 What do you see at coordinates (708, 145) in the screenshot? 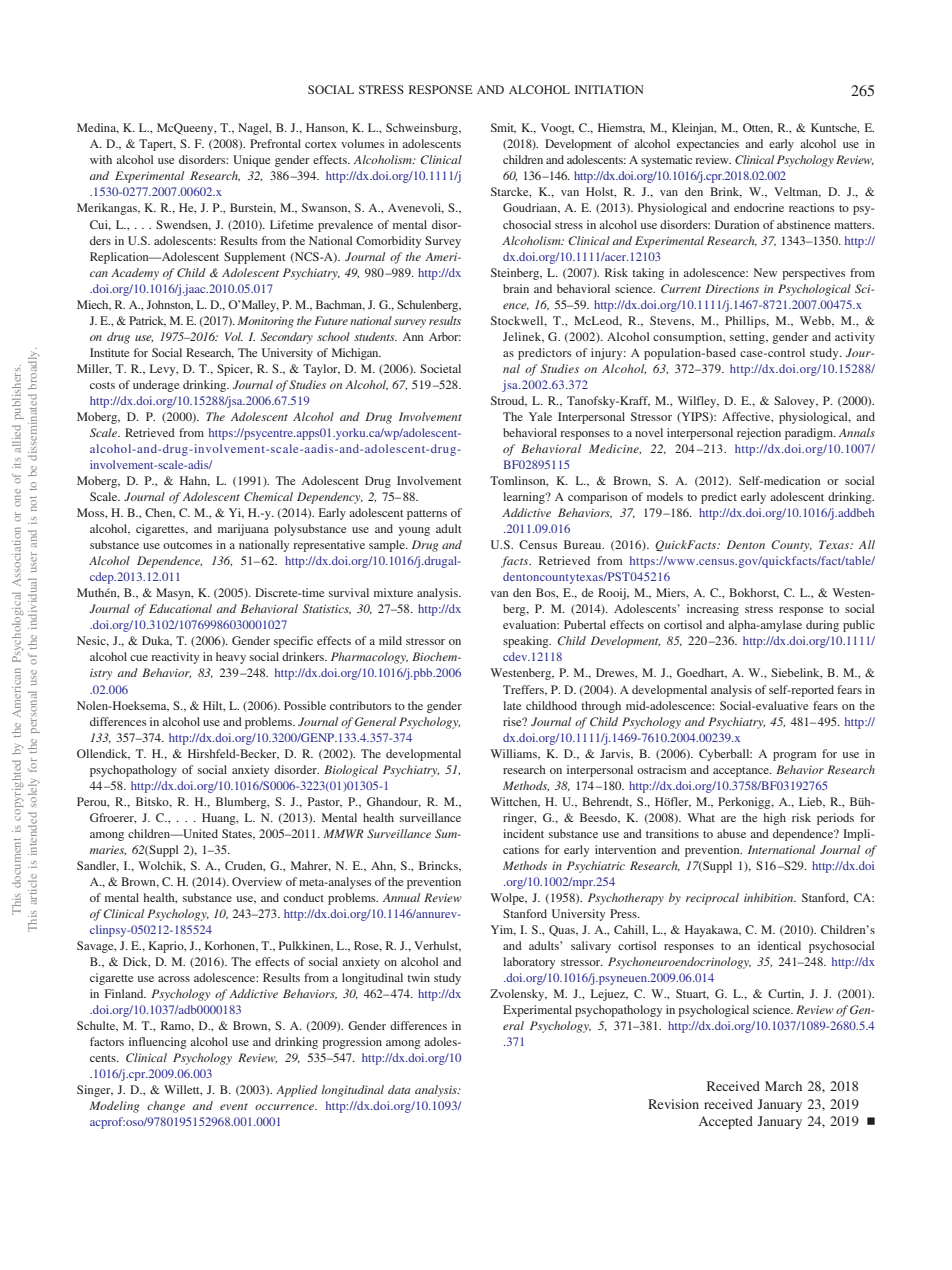
I see `expectancies` at bounding box center [708, 145].
